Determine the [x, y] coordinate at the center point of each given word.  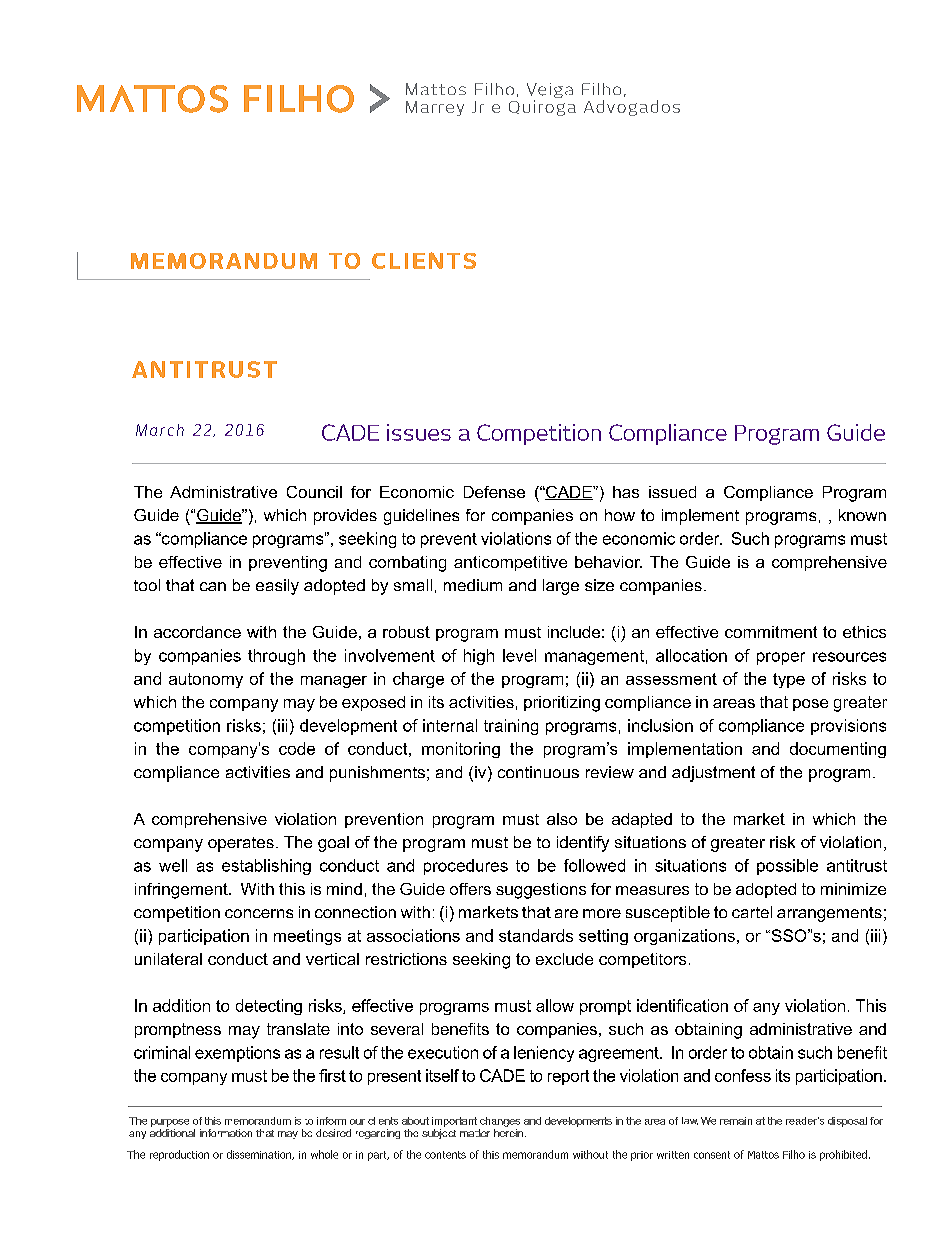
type [789, 680]
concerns [259, 913]
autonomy [206, 680]
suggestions [541, 891]
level [519, 655]
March [160, 430]
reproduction [179, 1155]
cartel [752, 912]
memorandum [535, 1154]
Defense [494, 492]
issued [672, 492]
